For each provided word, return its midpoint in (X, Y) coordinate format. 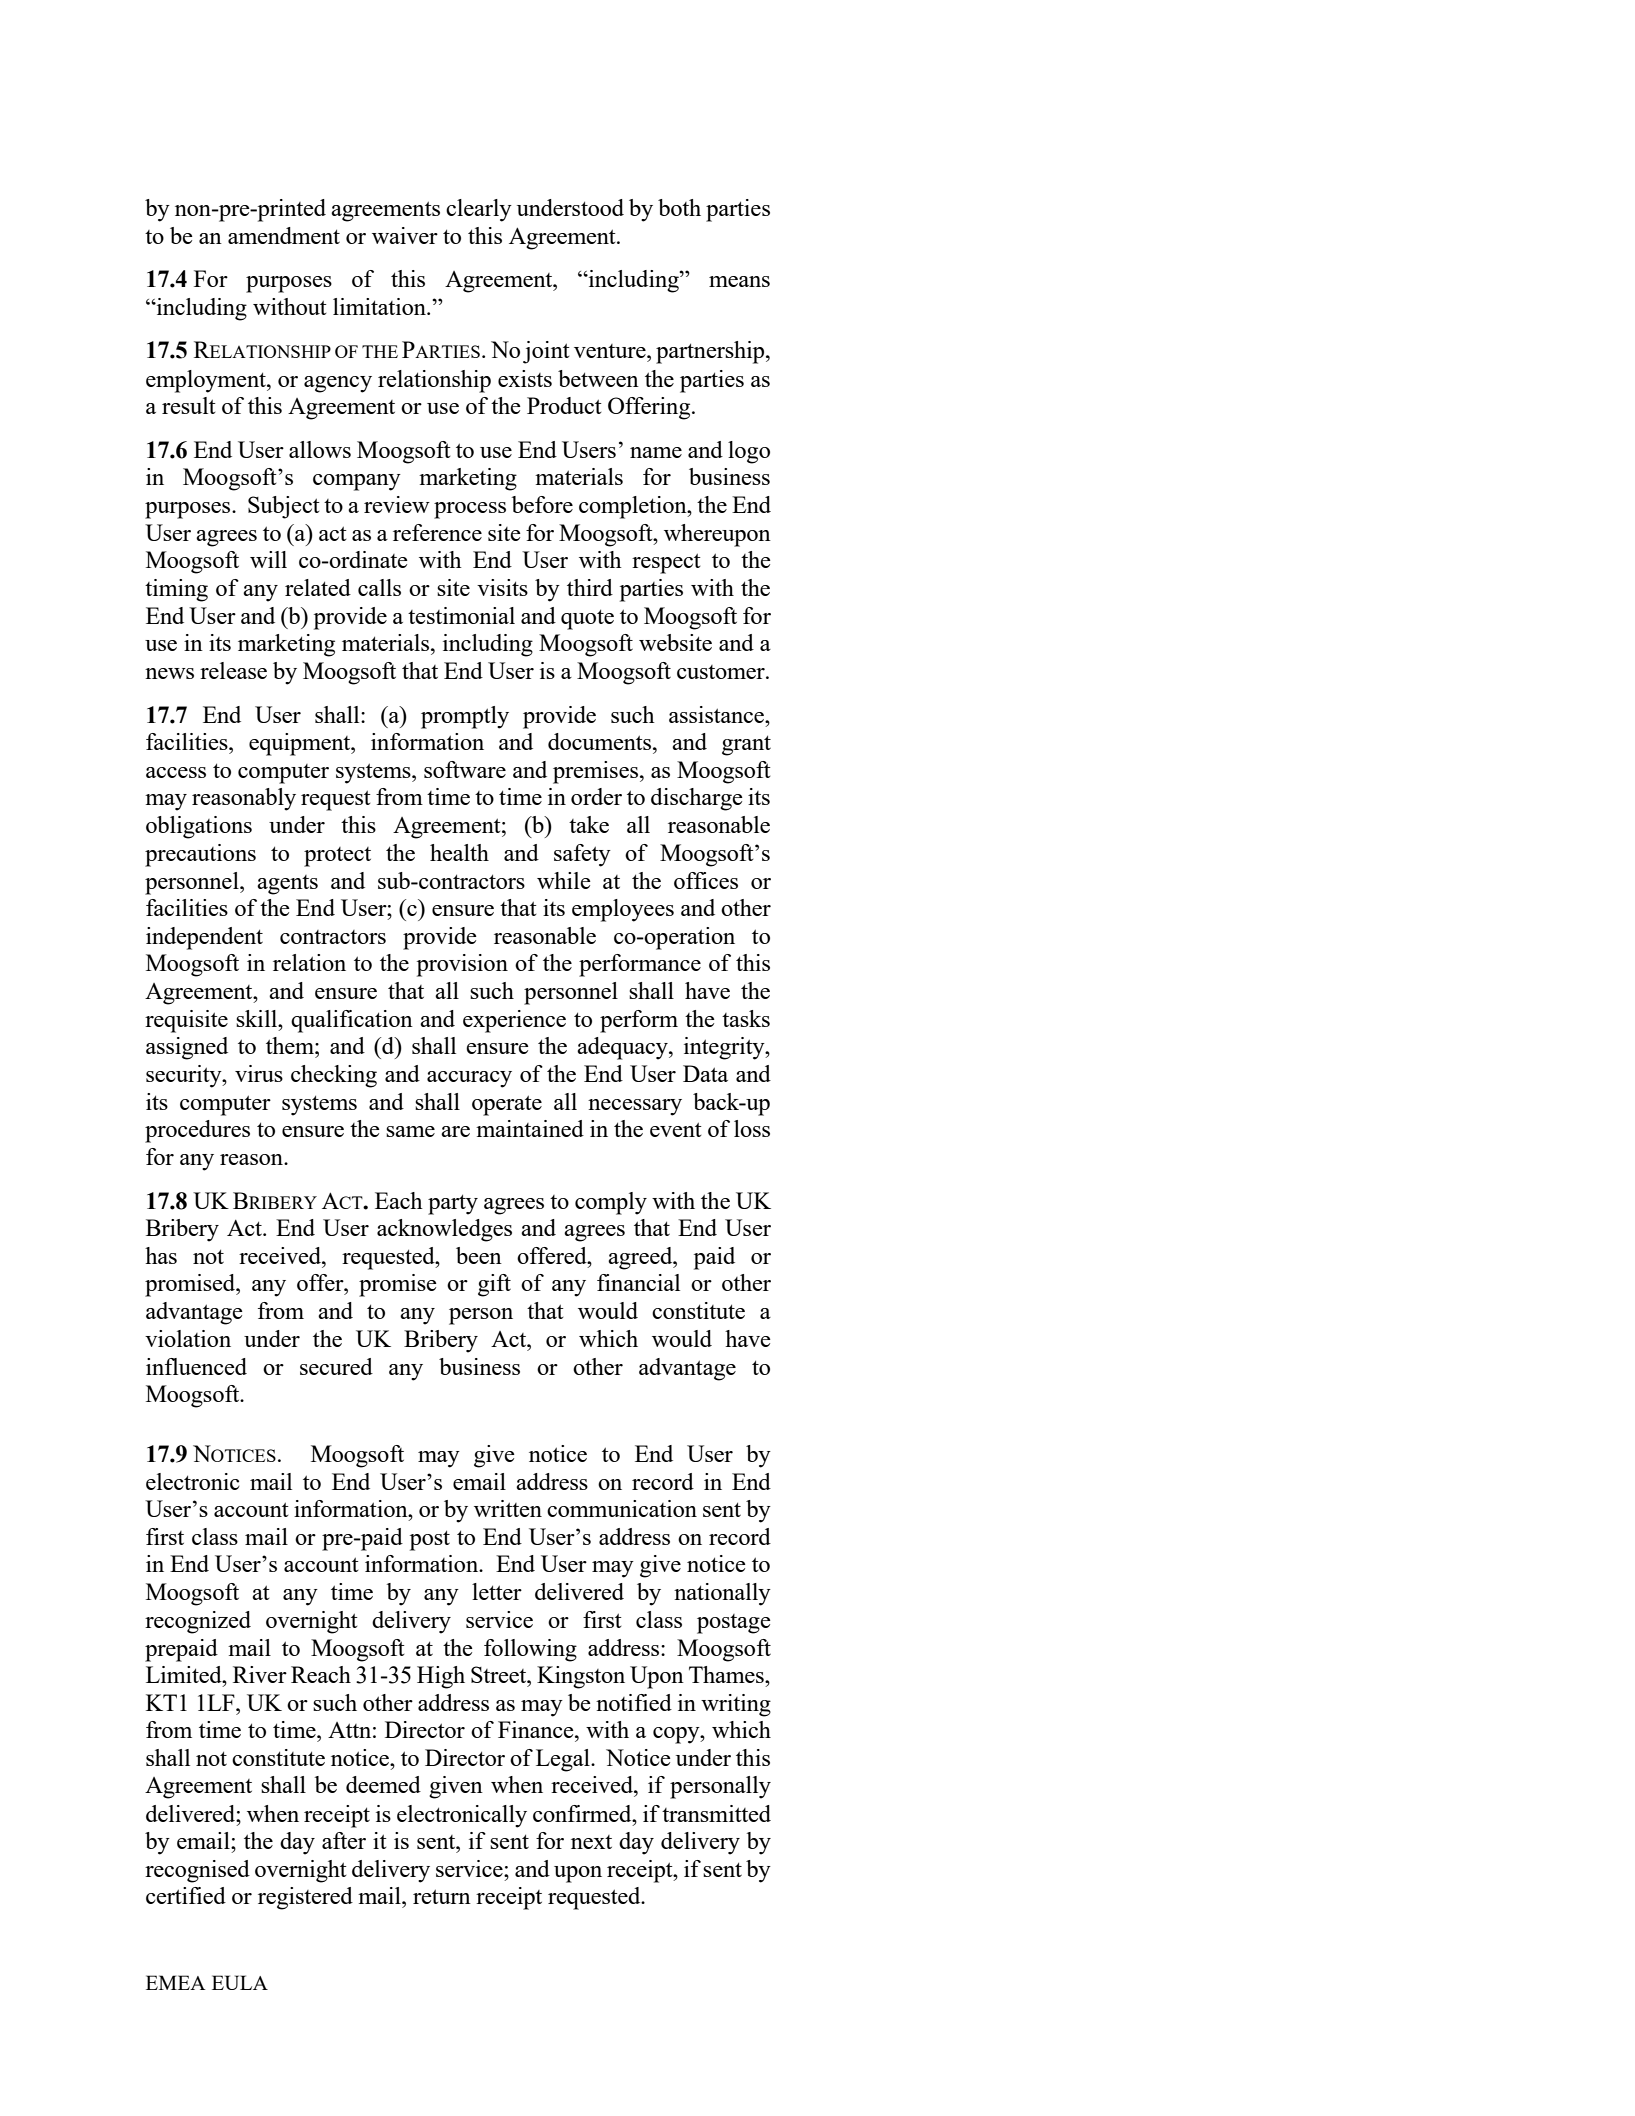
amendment (284, 235)
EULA (240, 1982)
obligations (199, 827)
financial (638, 1282)
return (442, 1896)
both (679, 207)
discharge (697, 799)
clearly (479, 210)
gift (494, 1285)
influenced (196, 1366)
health (459, 852)
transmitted (716, 1813)
